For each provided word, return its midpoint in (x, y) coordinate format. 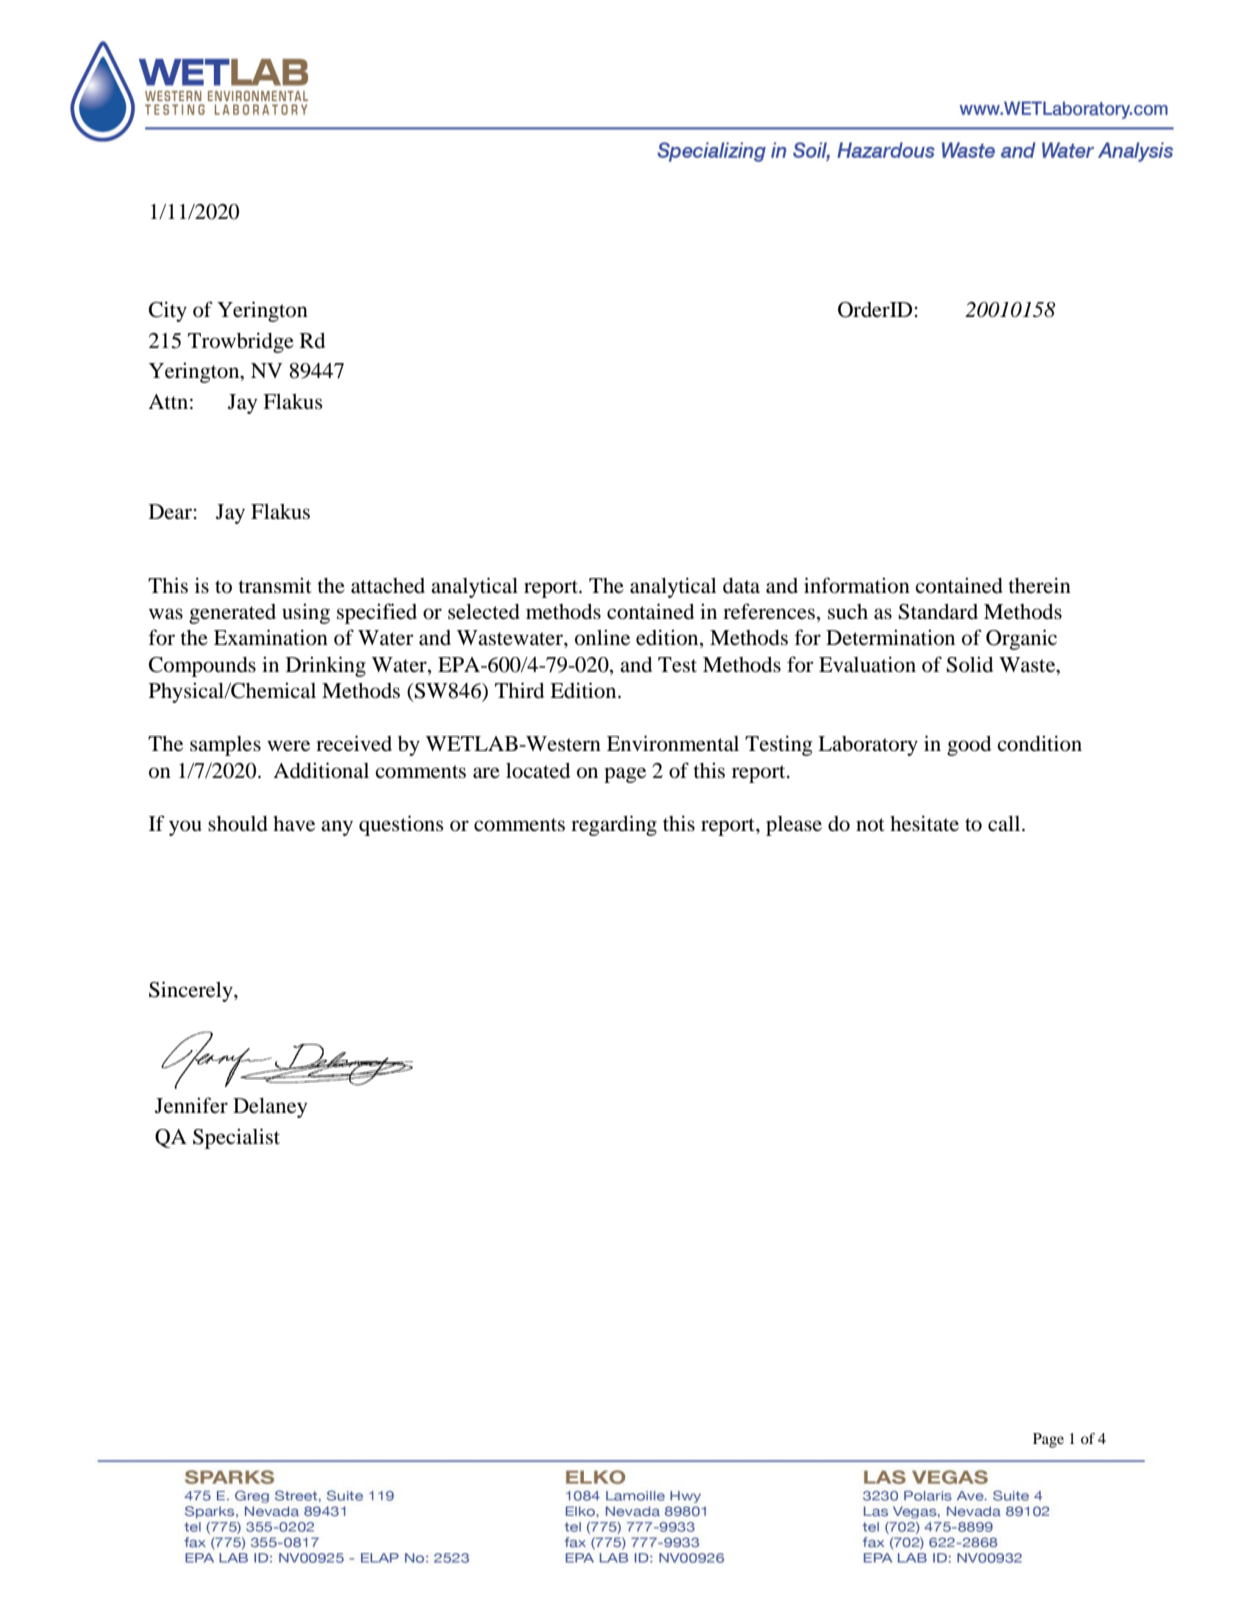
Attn (168, 401)
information (857, 585)
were (288, 746)
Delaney (270, 1108)
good (969, 746)
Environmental (673, 743)
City (168, 311)
